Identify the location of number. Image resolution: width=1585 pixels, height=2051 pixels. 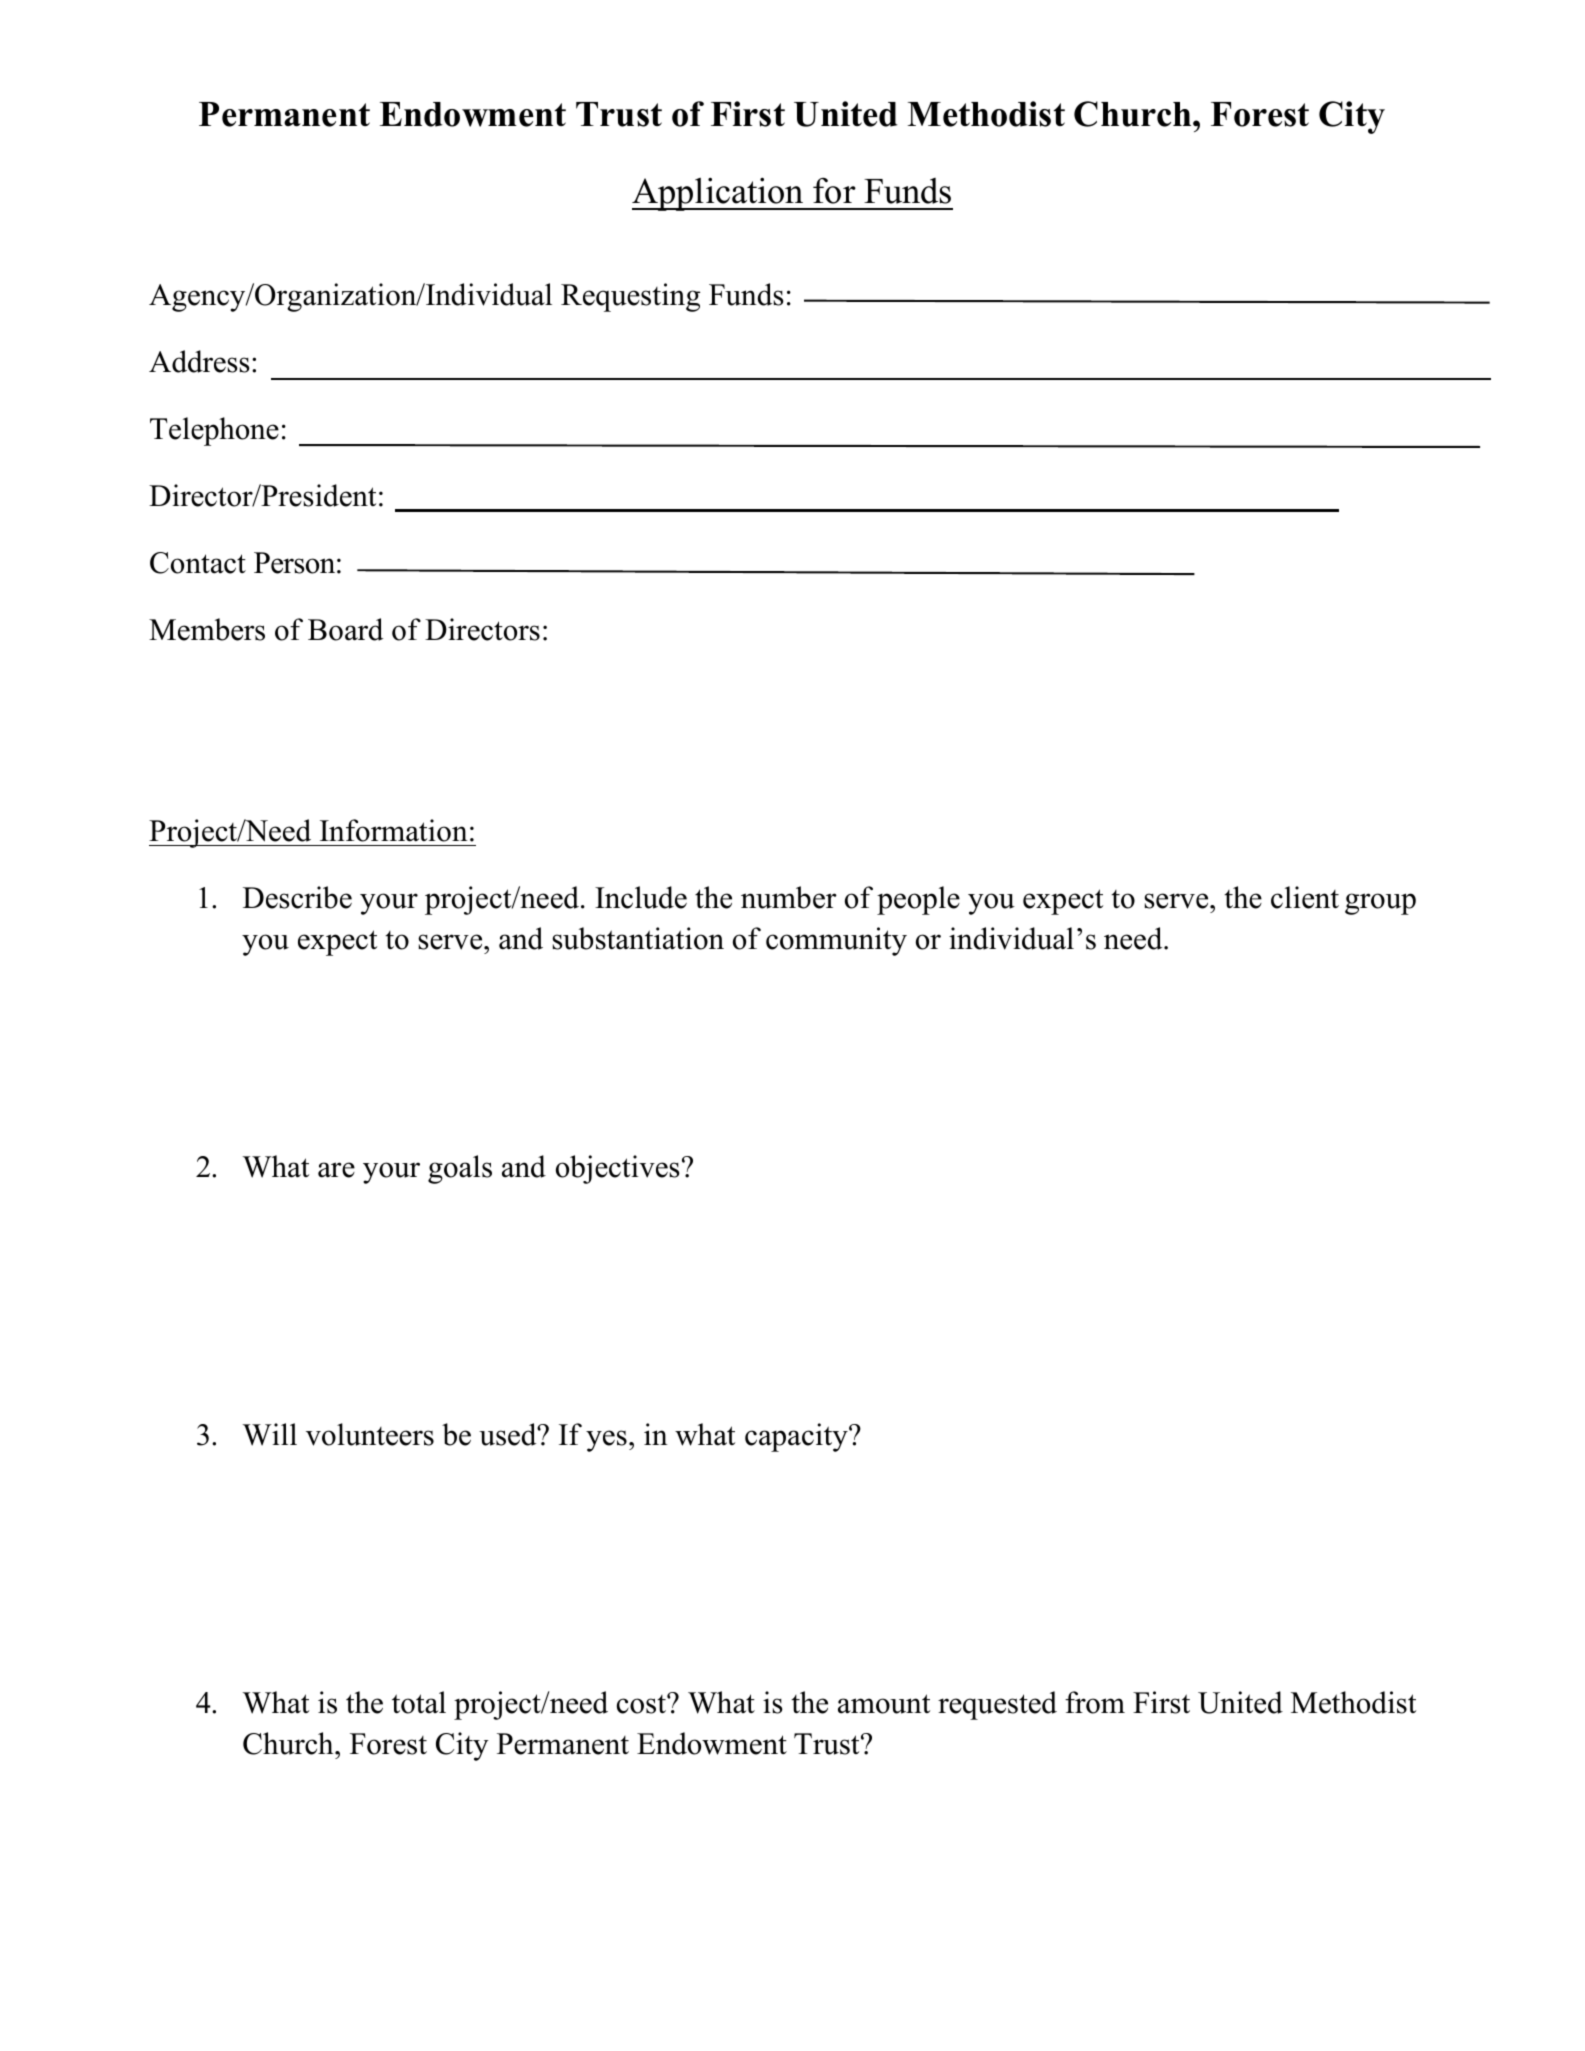
(789, 897).
